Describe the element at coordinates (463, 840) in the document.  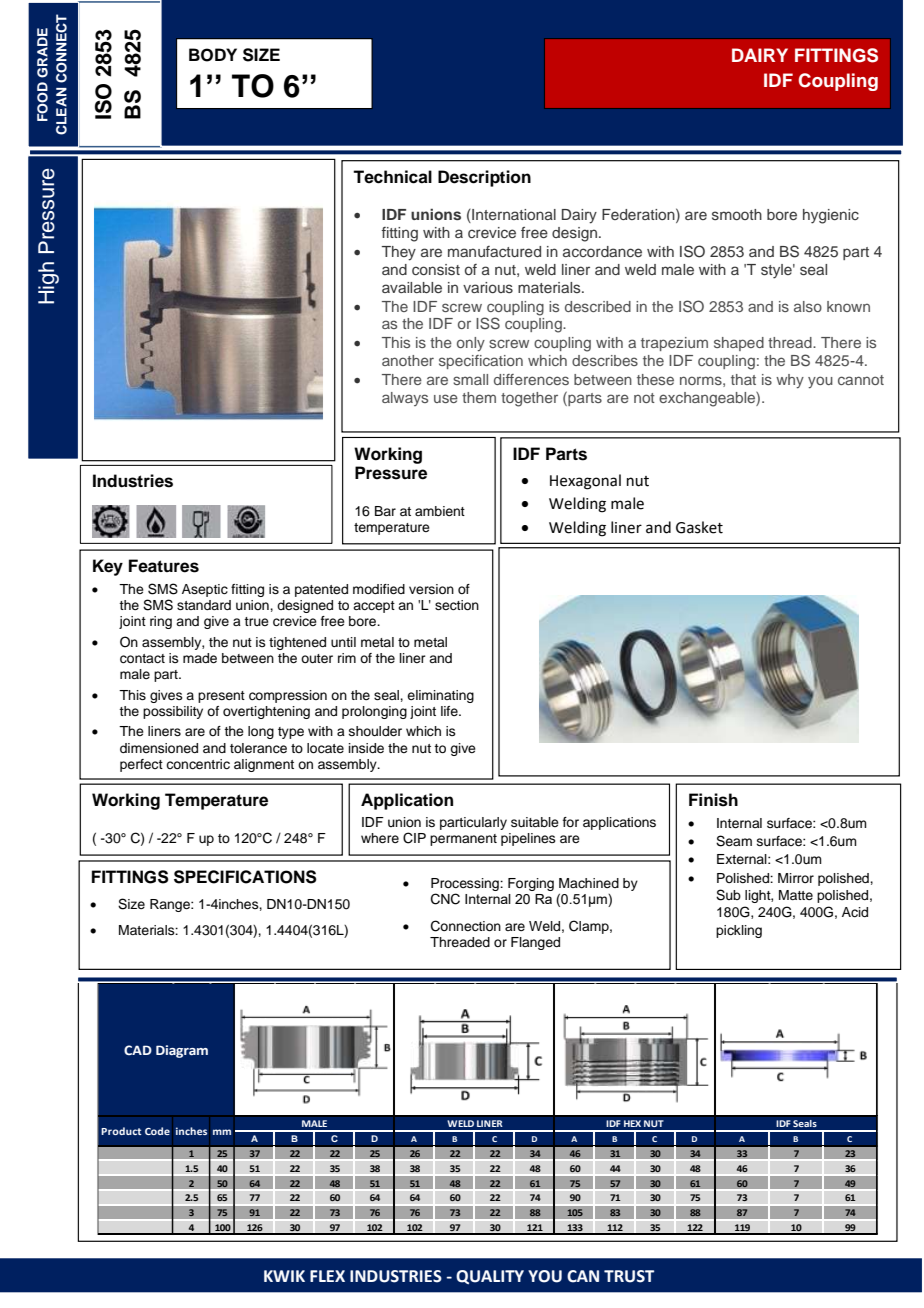
I see `permanent` at that location.
